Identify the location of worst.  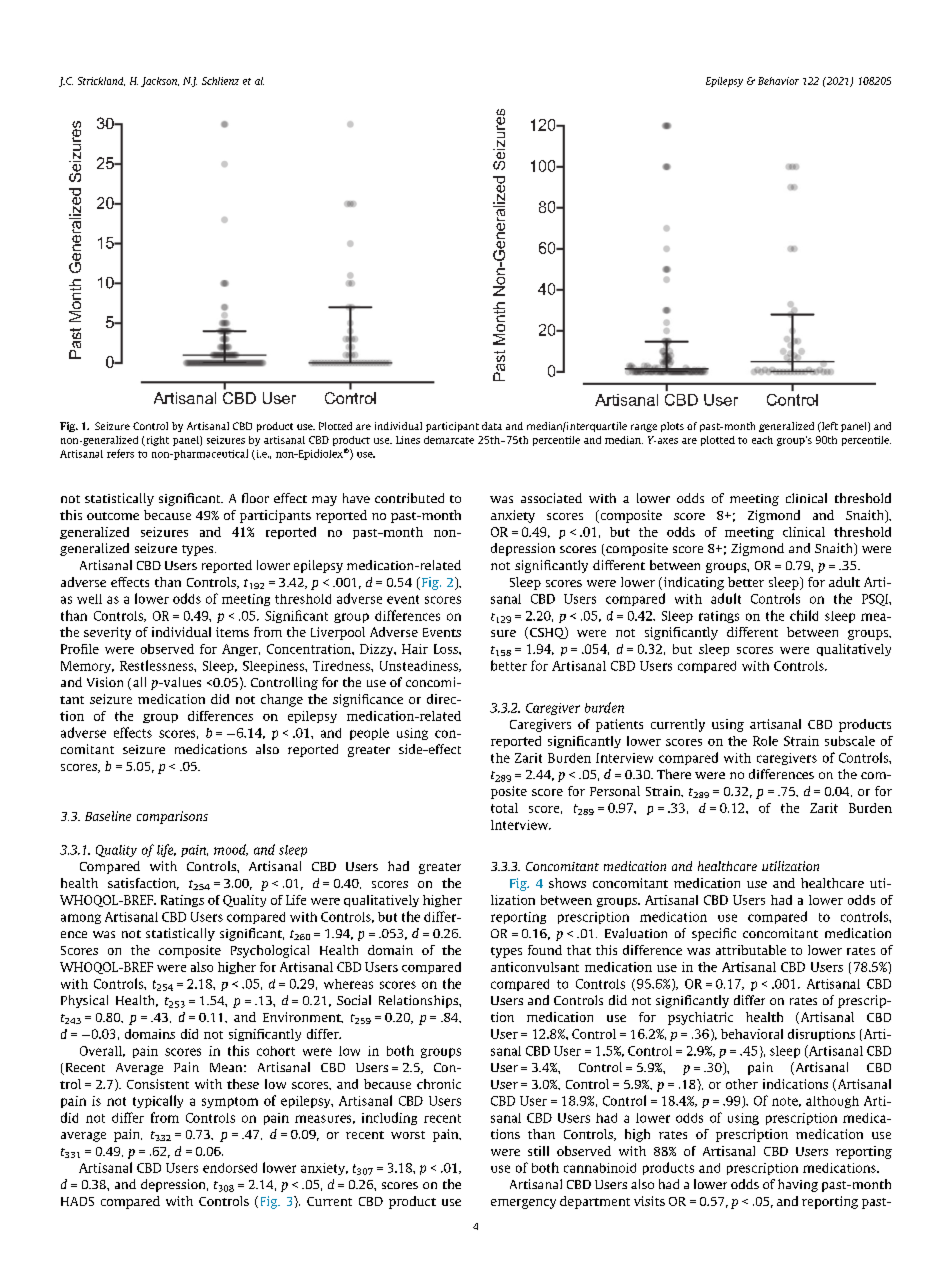
(408, 1135).
